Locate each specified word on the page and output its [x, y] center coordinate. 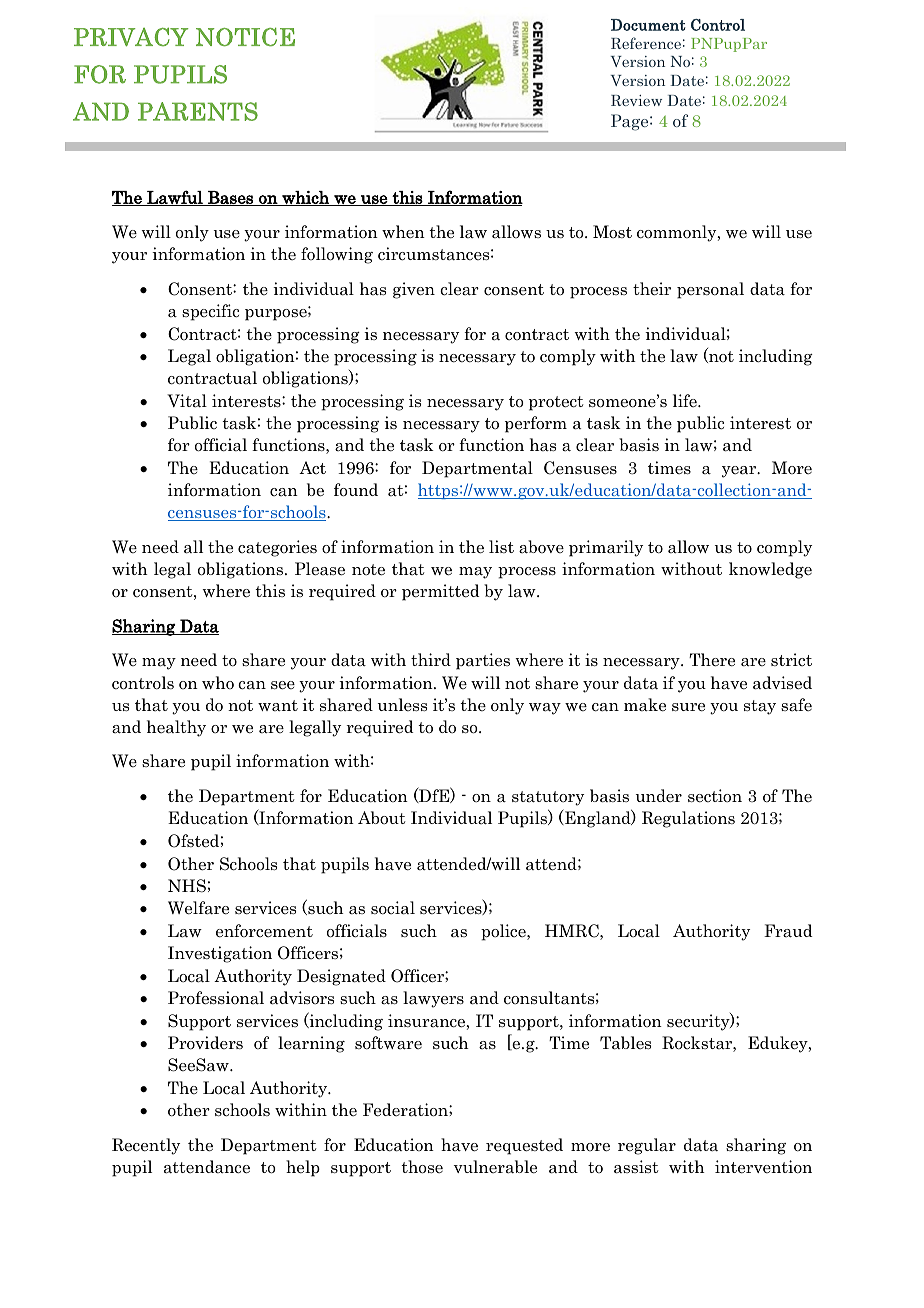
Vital [187, 401]
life [686, 400]
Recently [146, 1146]
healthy [176, 728]
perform [536, 424]
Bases [230, 198]
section [715, 796]
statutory [548, 798]
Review [636, 100]
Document [648, 25]
